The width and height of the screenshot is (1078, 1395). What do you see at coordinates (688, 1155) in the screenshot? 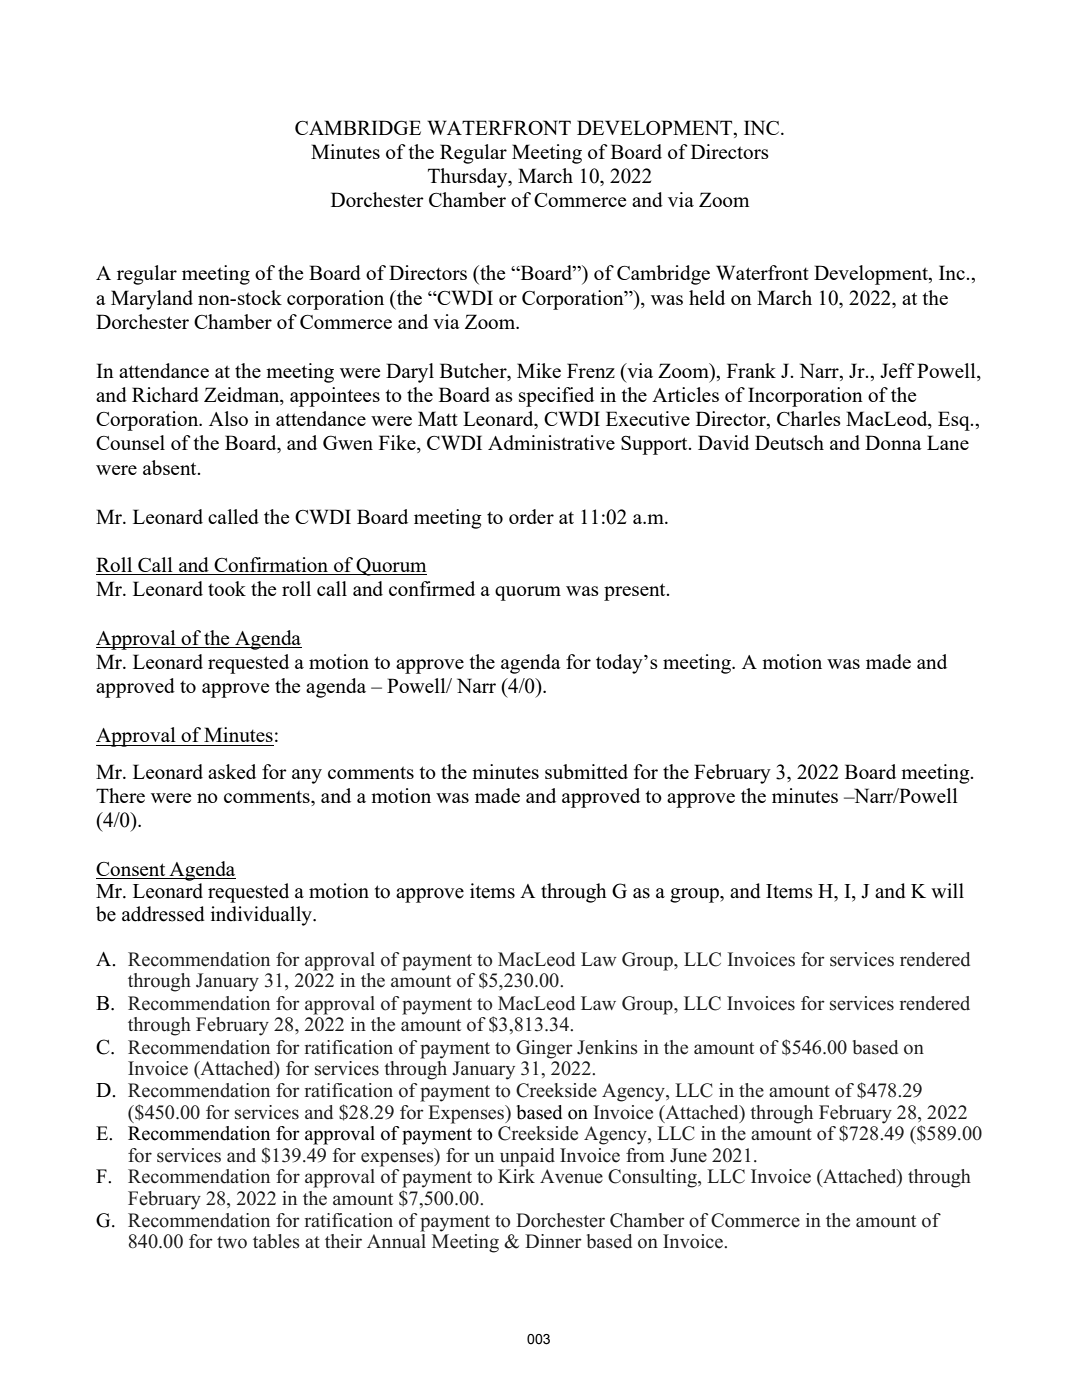
I see `June` at bounding box center [688, 1155].
